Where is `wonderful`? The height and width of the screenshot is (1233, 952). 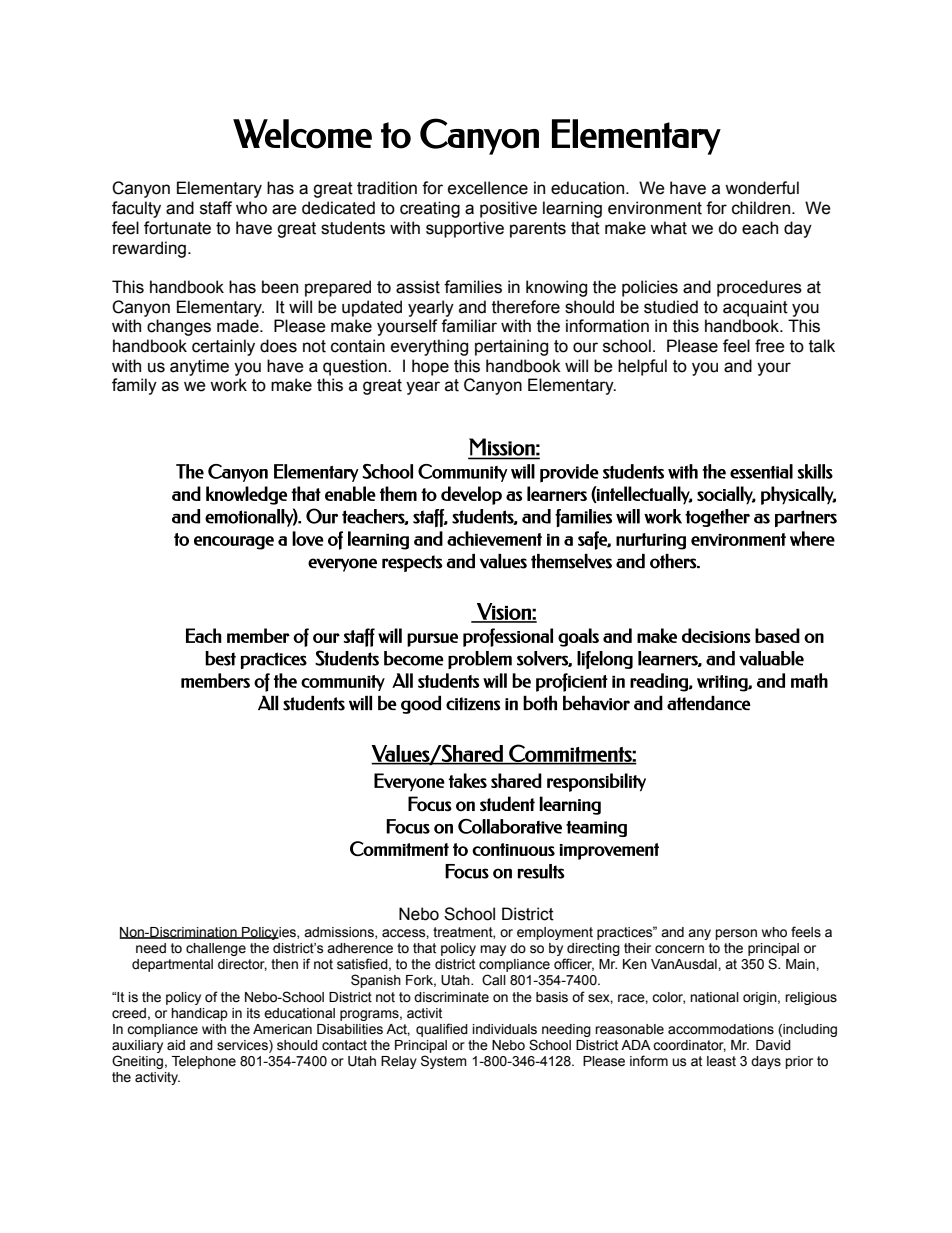 wonderful is located at coordinates (762, 188).
